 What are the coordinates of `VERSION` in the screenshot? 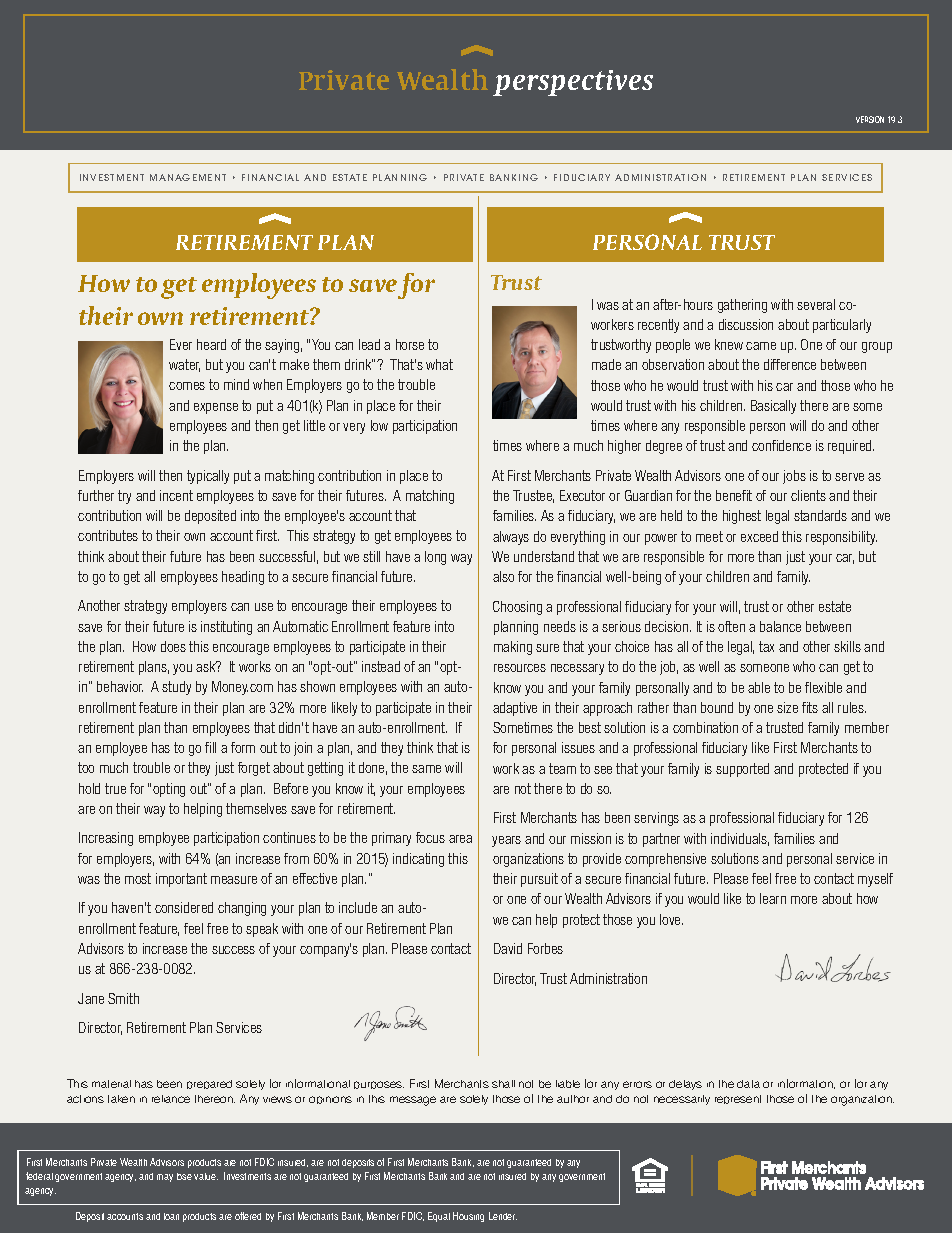 It's located at (870, 119).
